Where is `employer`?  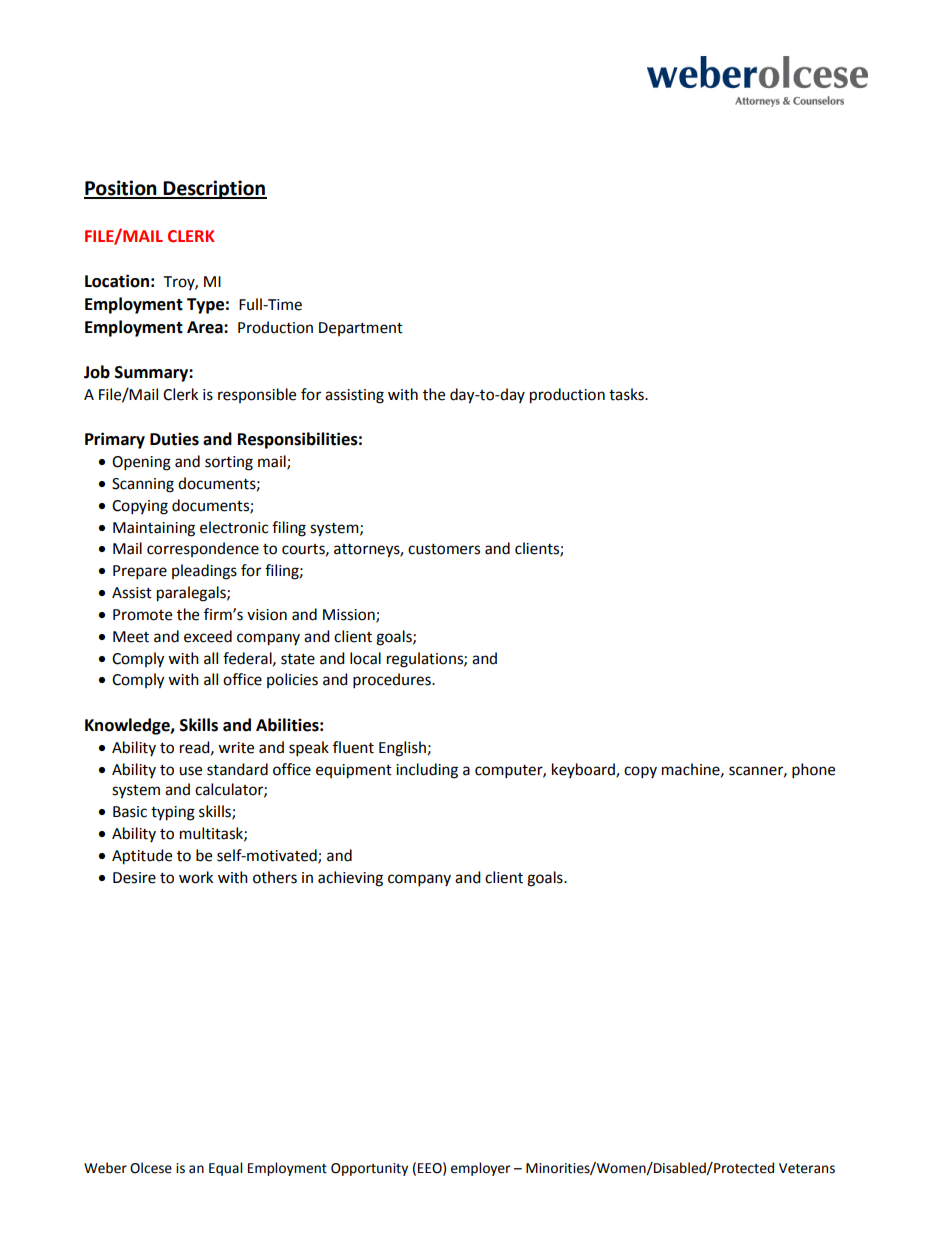
employer is located at coordinates (481, 1169).
